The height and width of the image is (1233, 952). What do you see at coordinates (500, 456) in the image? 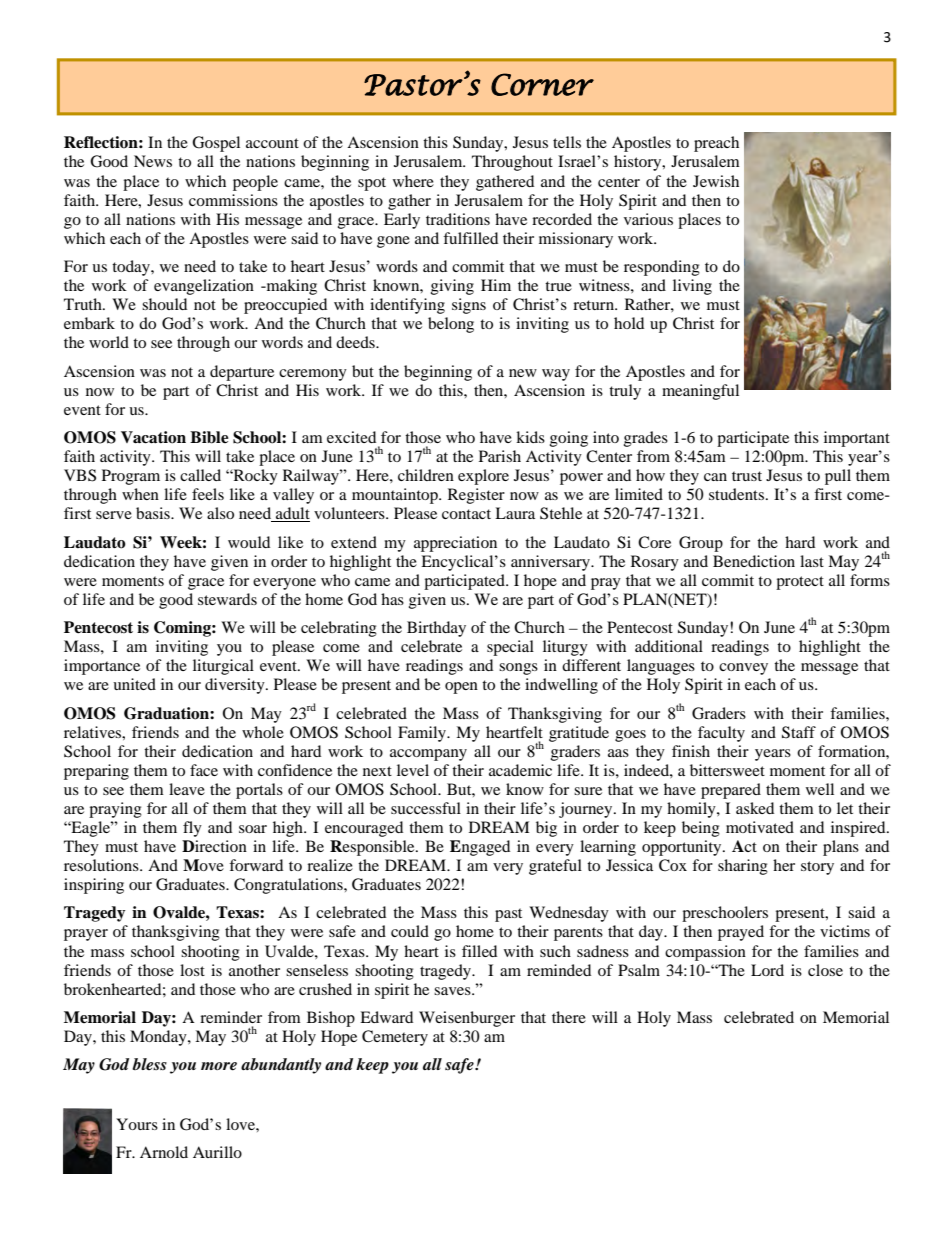
I see `Parish` at bounding box center [500, 456].
